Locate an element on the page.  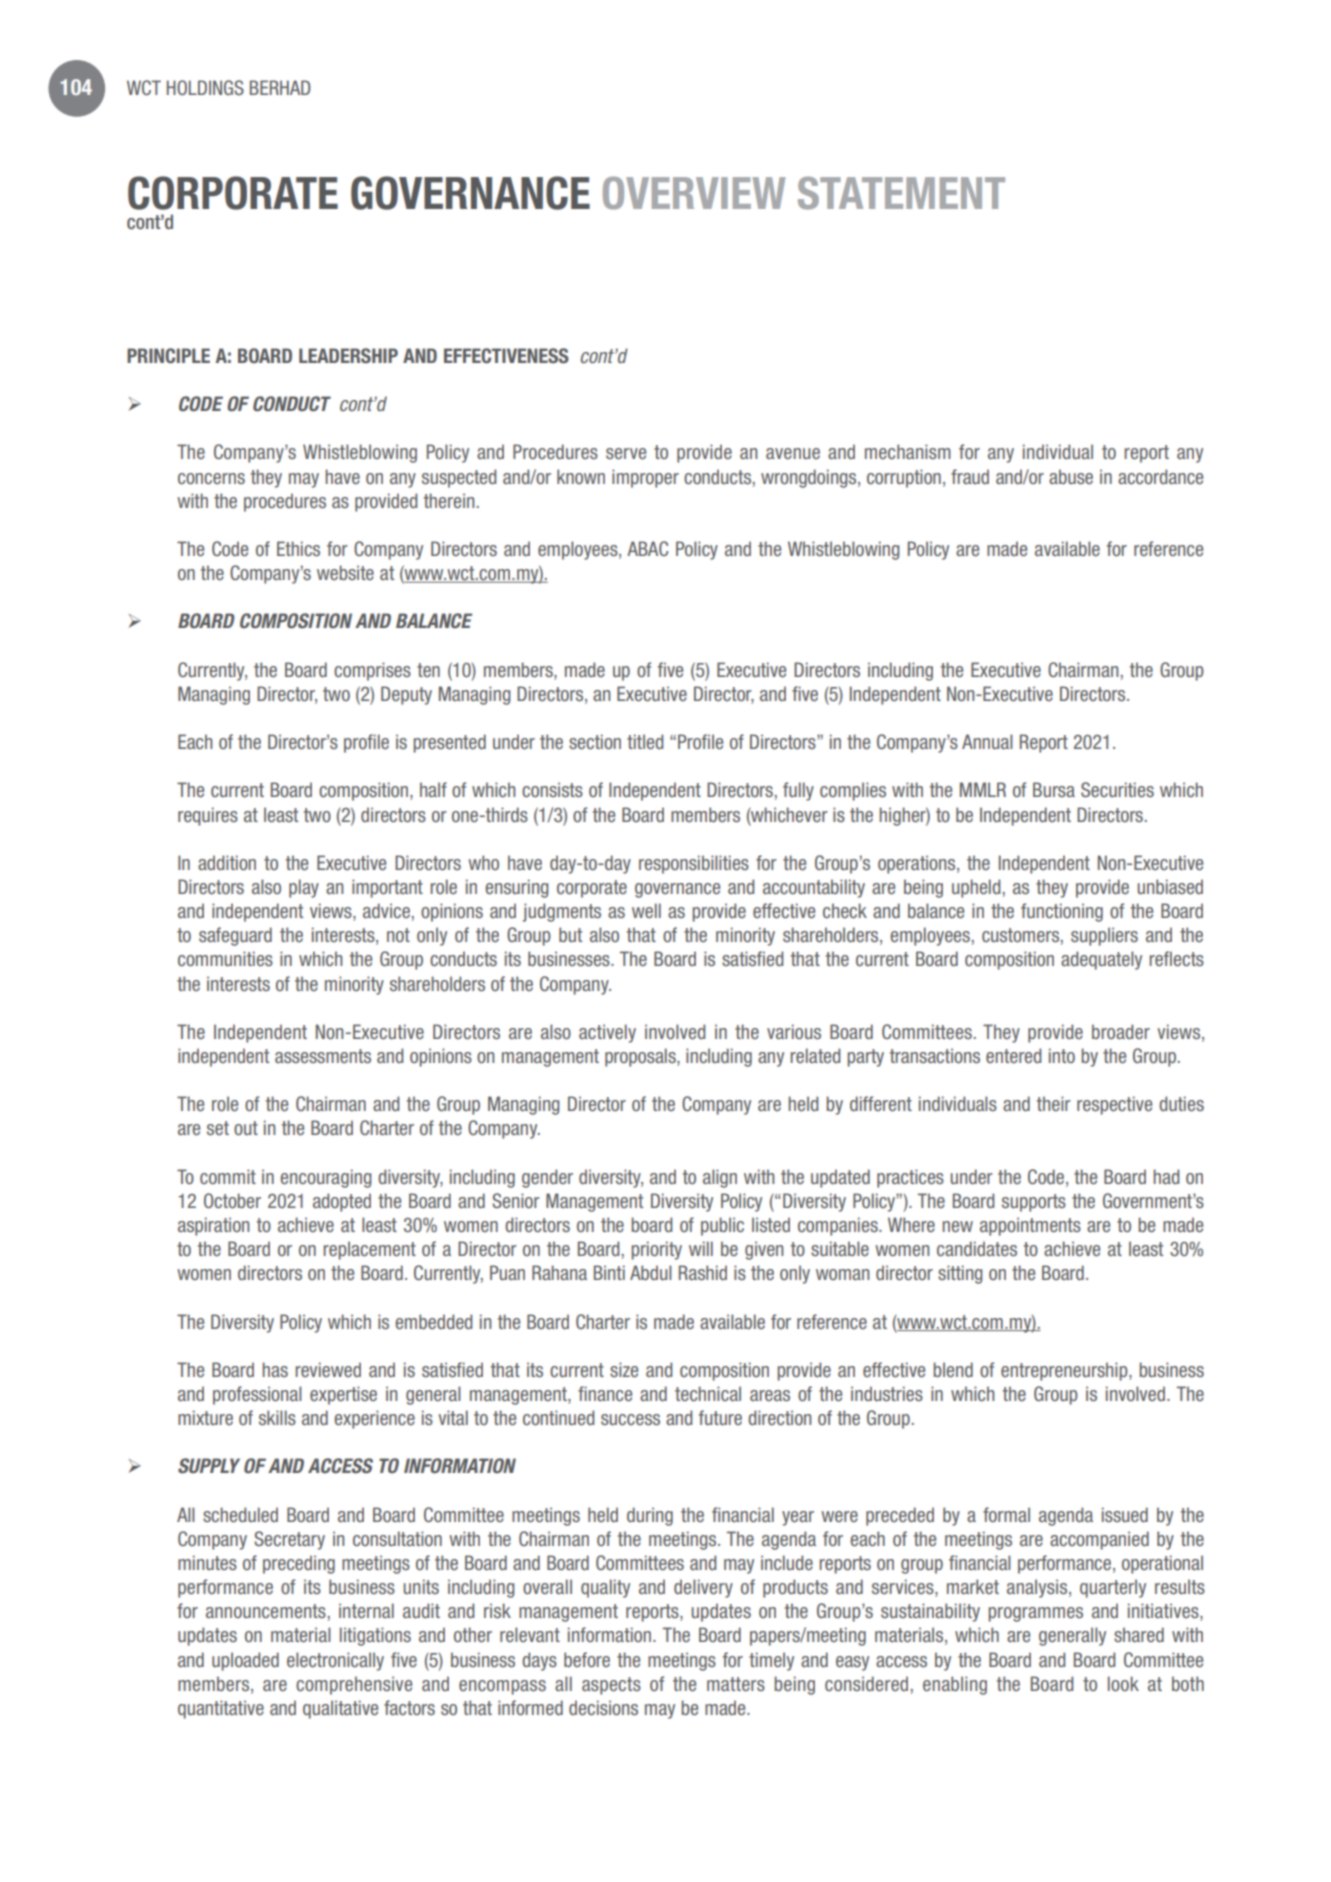
functioning is located at coordinates (1062, 912).
